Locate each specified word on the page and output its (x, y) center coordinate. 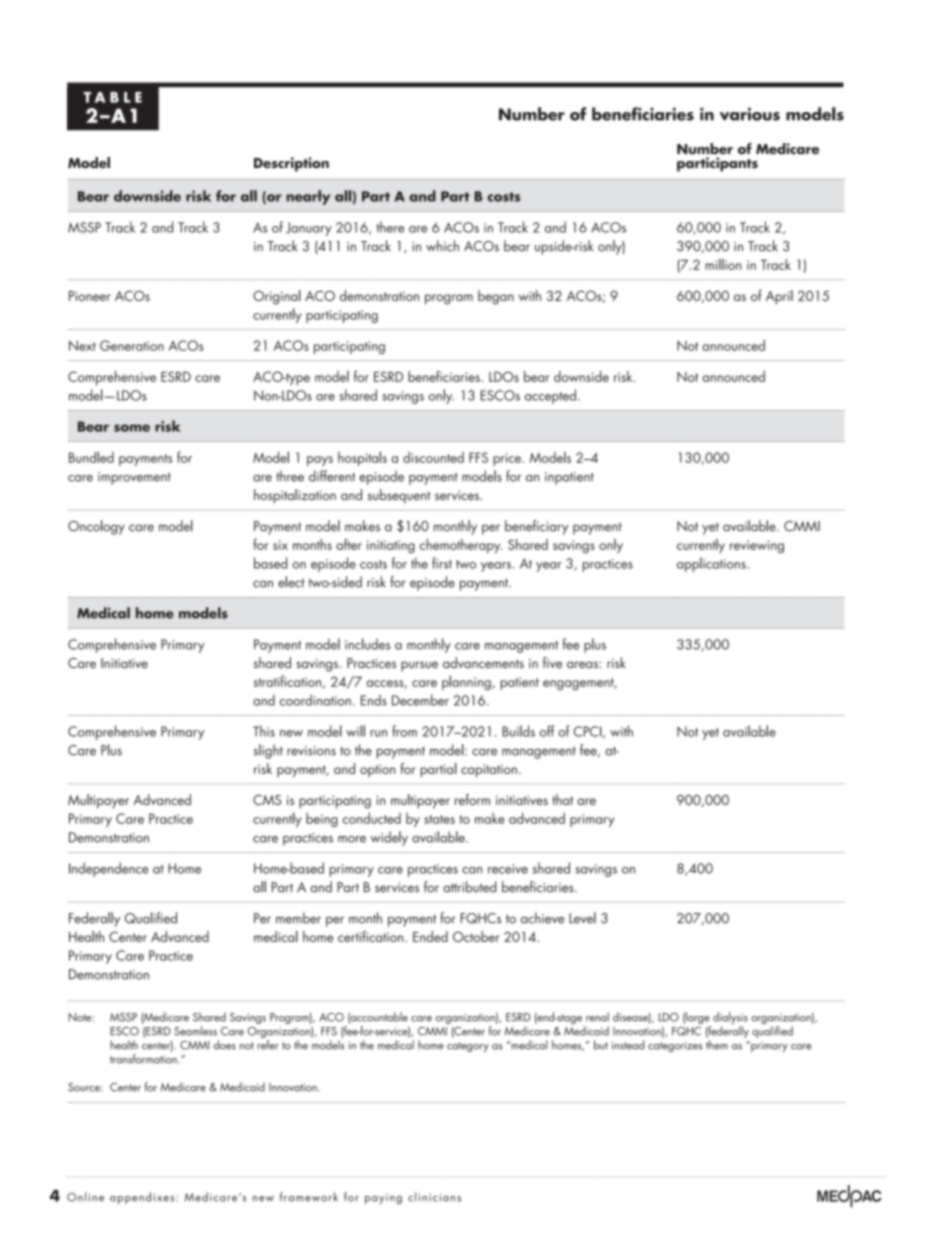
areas (582, 664)
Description (291, 164)
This (264, 731)
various (750, 114)
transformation (144, 1059)
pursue (419, 666)
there (390, 227)
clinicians (434, 1197)
